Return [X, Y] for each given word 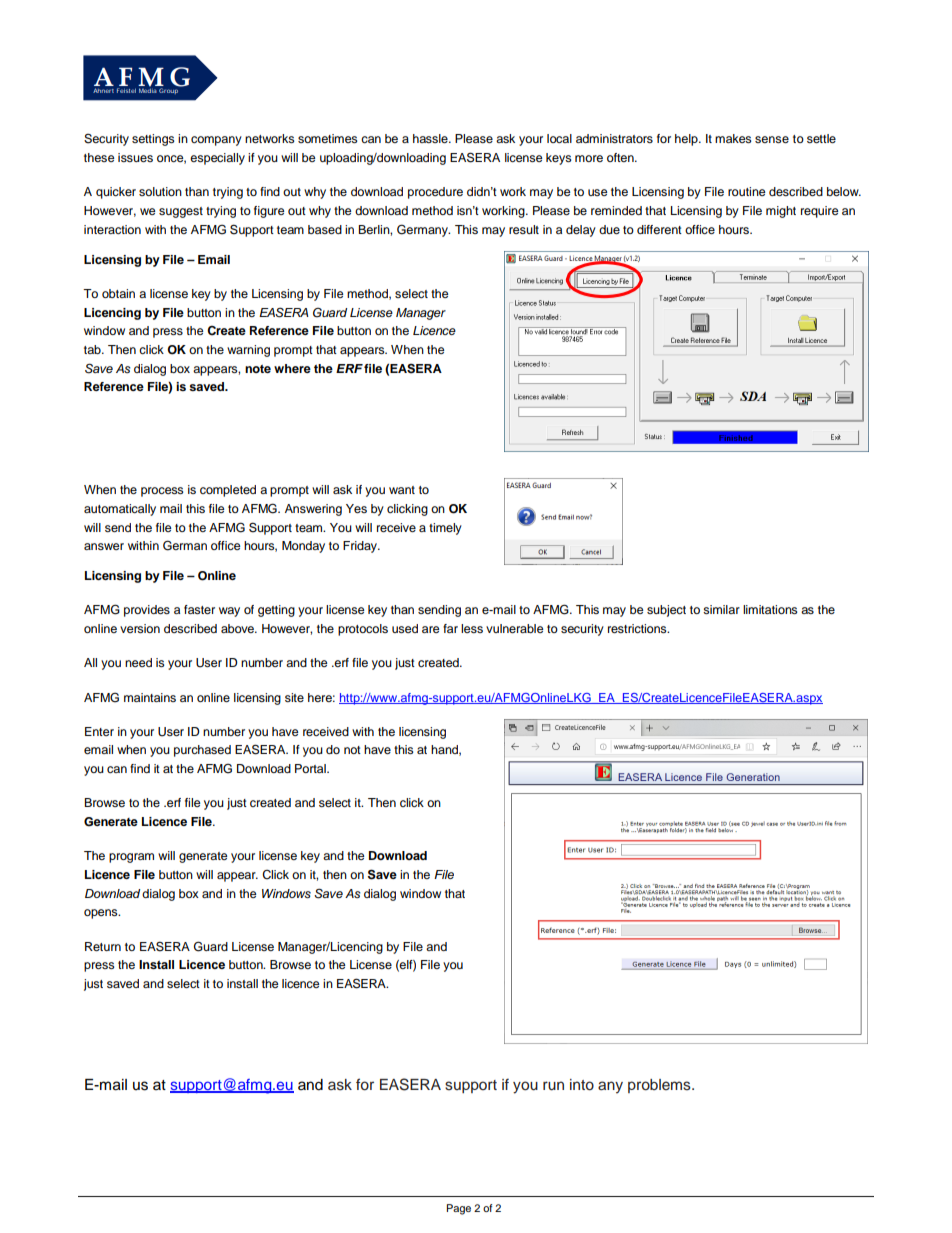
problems [660, 1086]
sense [772, 139]
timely [445, 529]
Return [103, 946]
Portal [311, 768]
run [553, 1086]
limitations [770, 609]
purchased [202, 751]
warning [248, 351]
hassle [431, 138]
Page [459, 1209]
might [781, 212]
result [524, 229]
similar [721, 609]
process [162, 492]
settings [153, 140]
